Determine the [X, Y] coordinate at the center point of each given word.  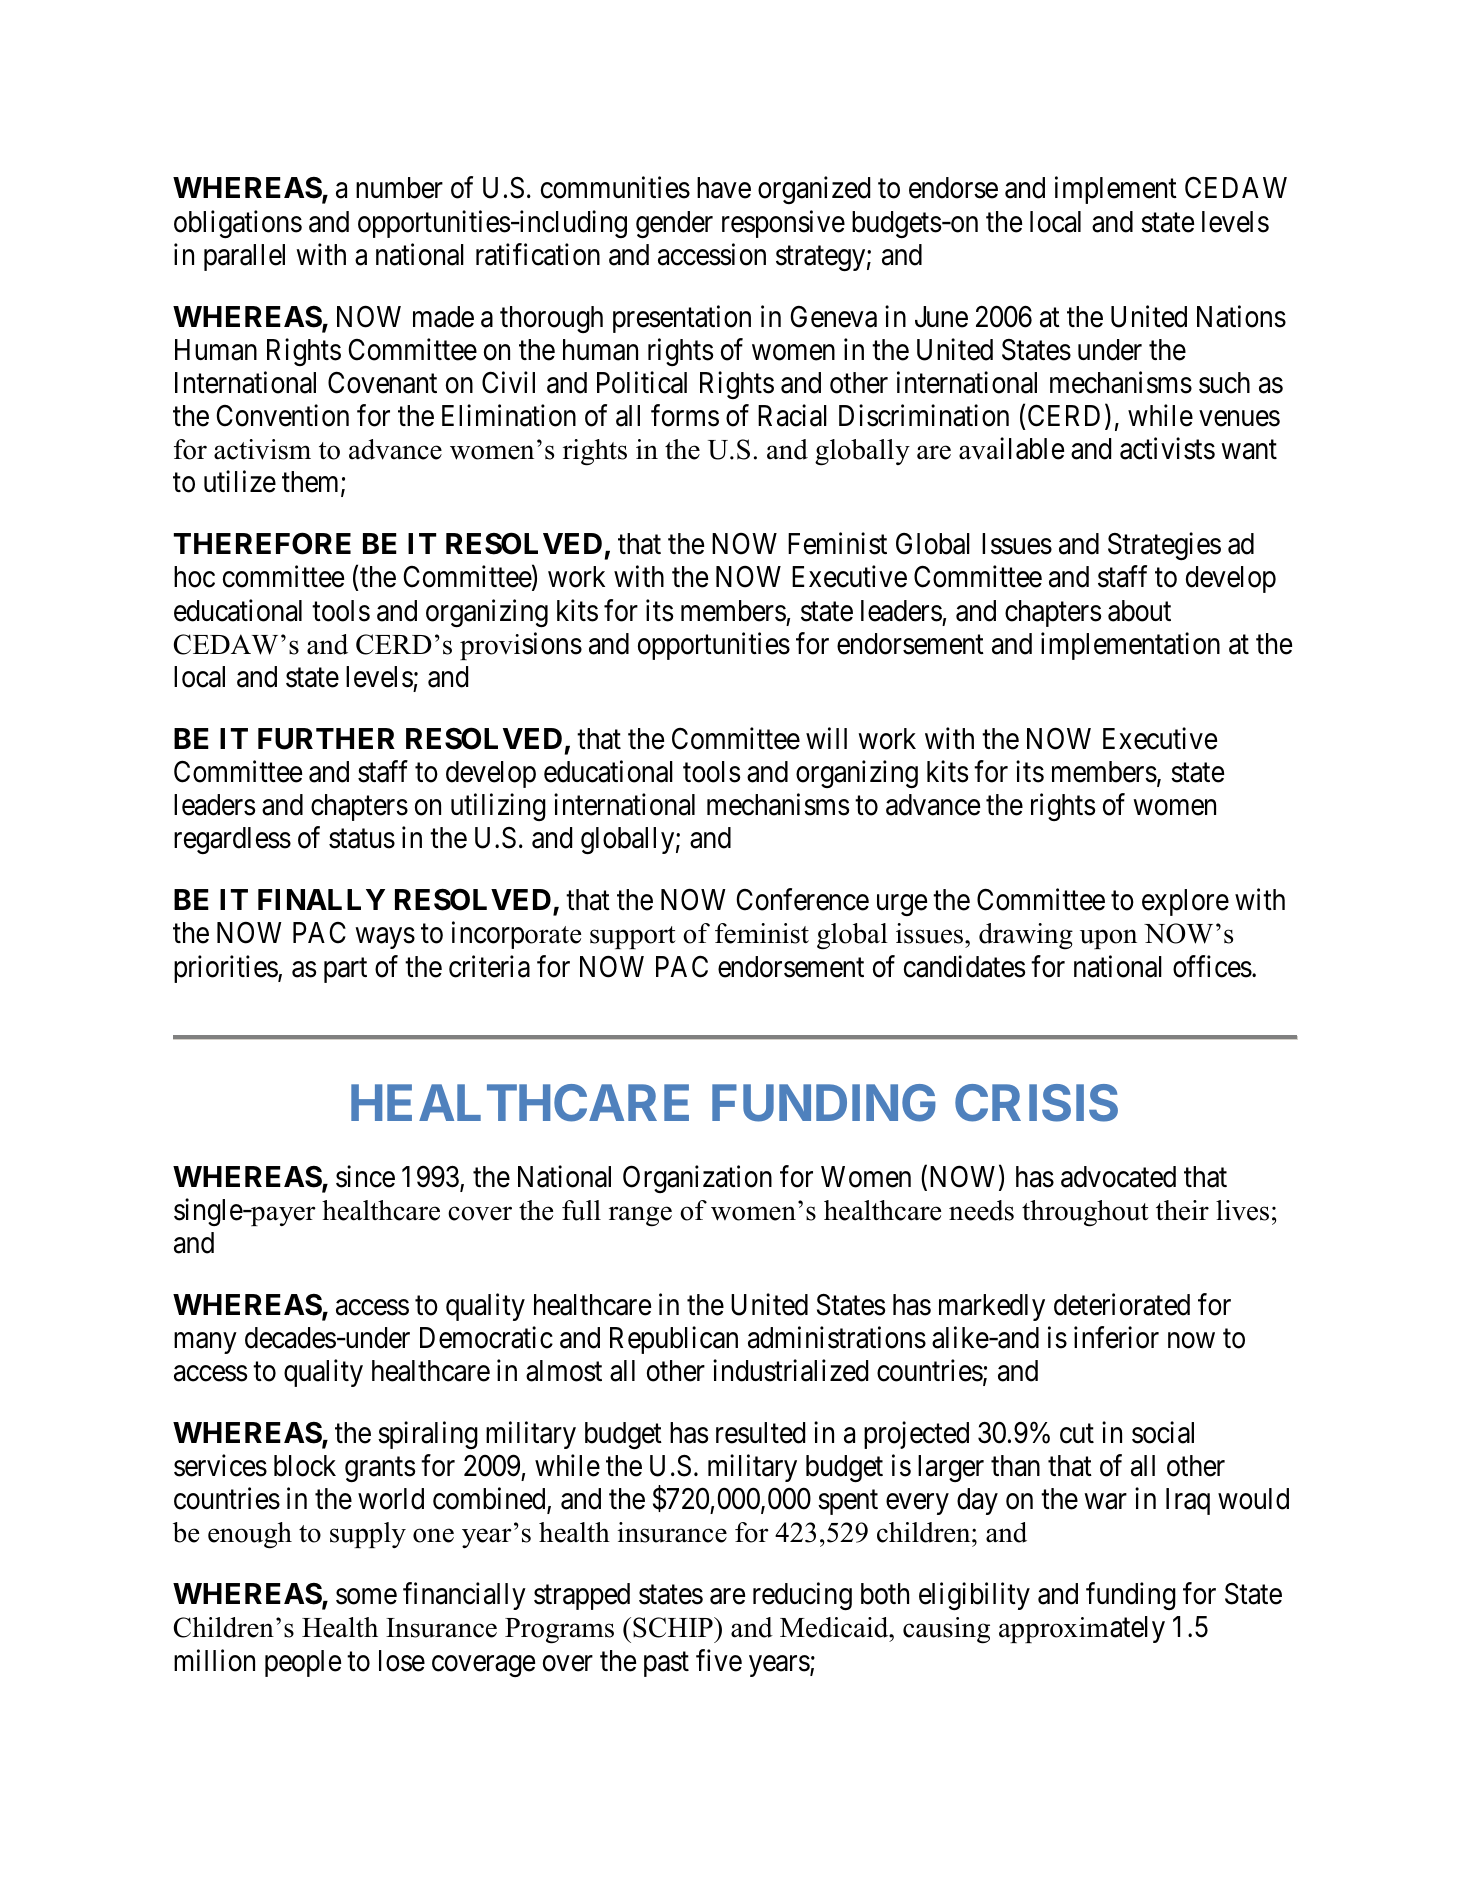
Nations [1241, 316]
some [366, 1597]
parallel [244, 257]
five [719, 1660]
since [365, 1176]
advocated [1118, 1177]
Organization [697, 1179]
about [1139, 611]
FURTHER [326, 739]
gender [674, 224]
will [826, 738]
